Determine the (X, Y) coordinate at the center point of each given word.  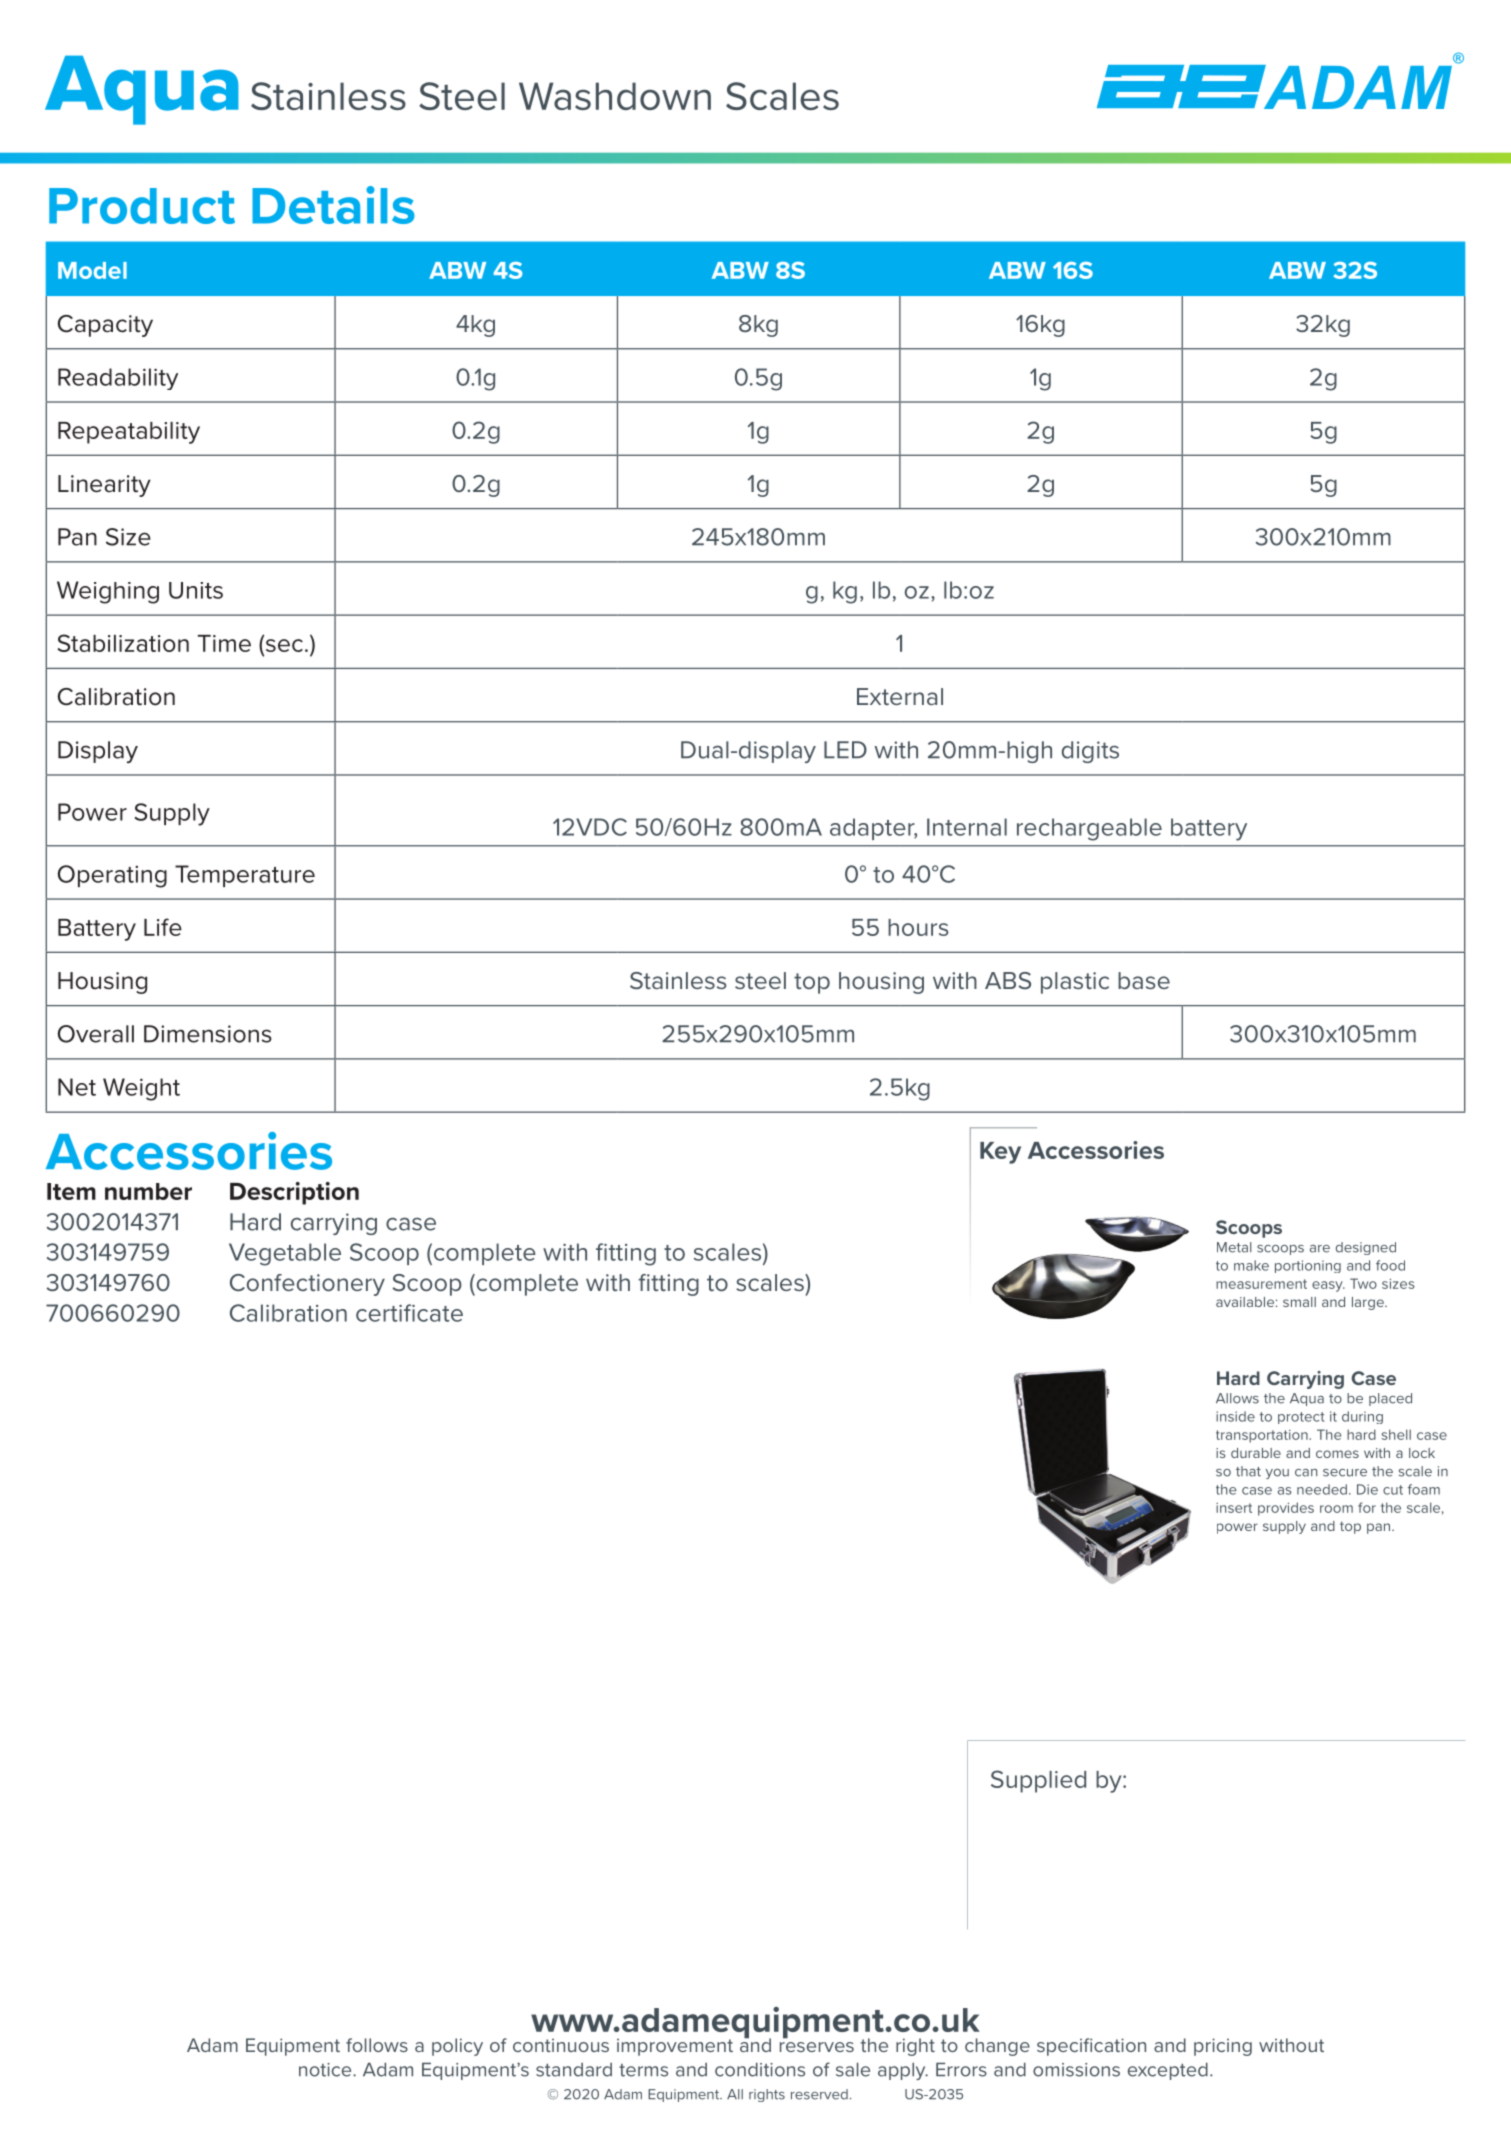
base (1144, 980)
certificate (409, 1313)
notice (326, 2070)
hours (918, 927)
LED (845, 749)
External (900, 696)
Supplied (1038, 1781)
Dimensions (208, 1034)
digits (1090, 752)
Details (333, 205)
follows (377, 2045)
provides (1286, 1509)
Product (142, 206)
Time (224, 643)
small (1299, 1302)
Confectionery (307, 1285)
